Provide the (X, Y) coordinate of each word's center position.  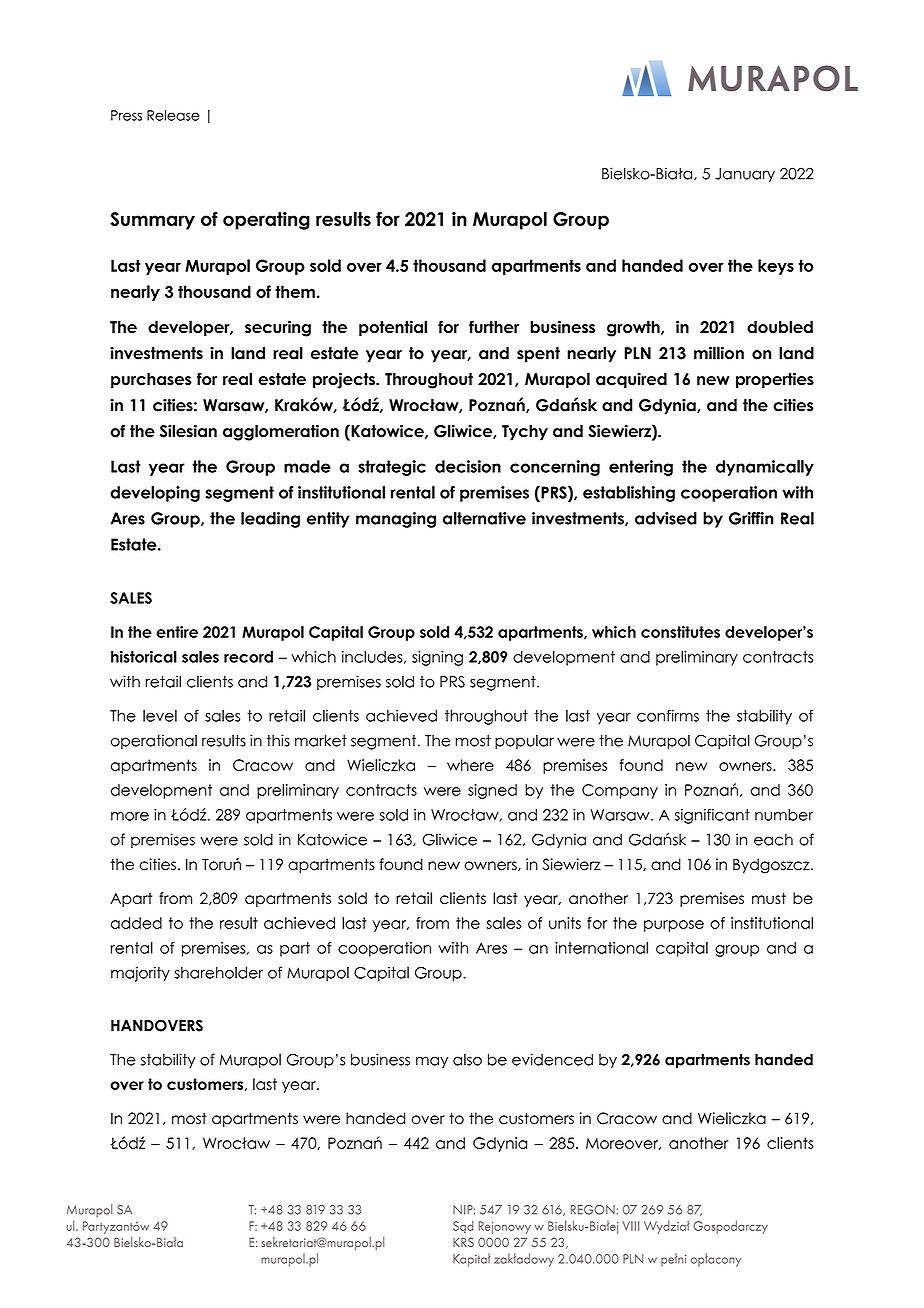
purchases (151, 381)
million (719, 353)
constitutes (680, 632)
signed (492, 791)
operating (266, 221)
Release (173, 115)
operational (154, 741)
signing (437, 658)
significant (712, 816)
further (494, 327)
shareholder (218, 972)
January (745, 175)
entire (177, 632)
